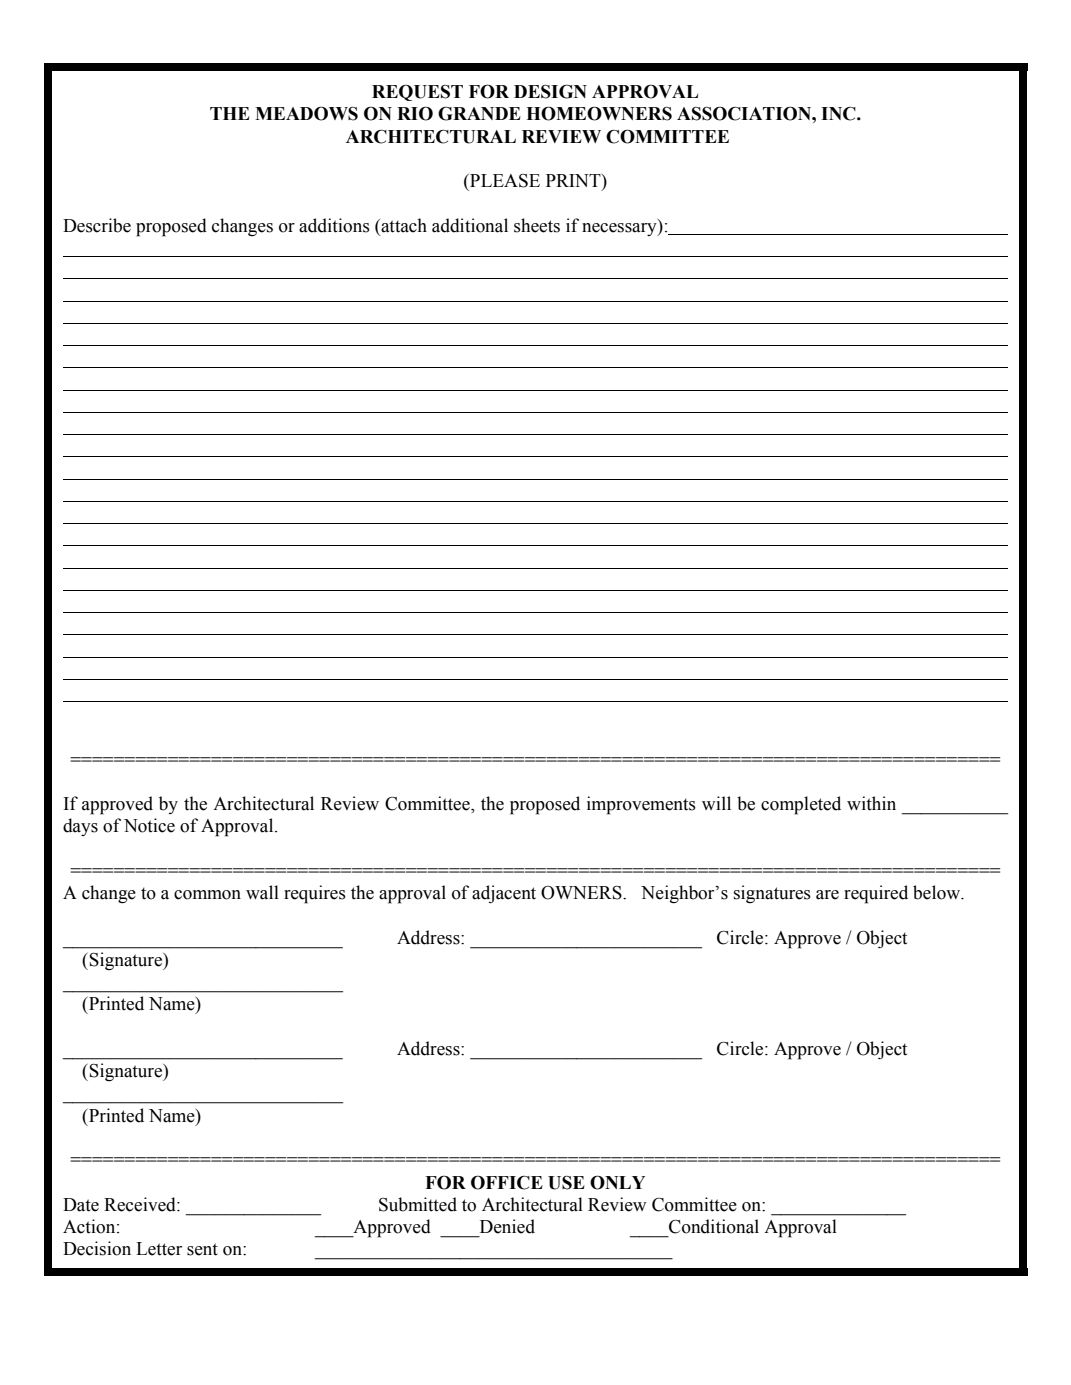  I want to click on necessary, so click(620, 229).
